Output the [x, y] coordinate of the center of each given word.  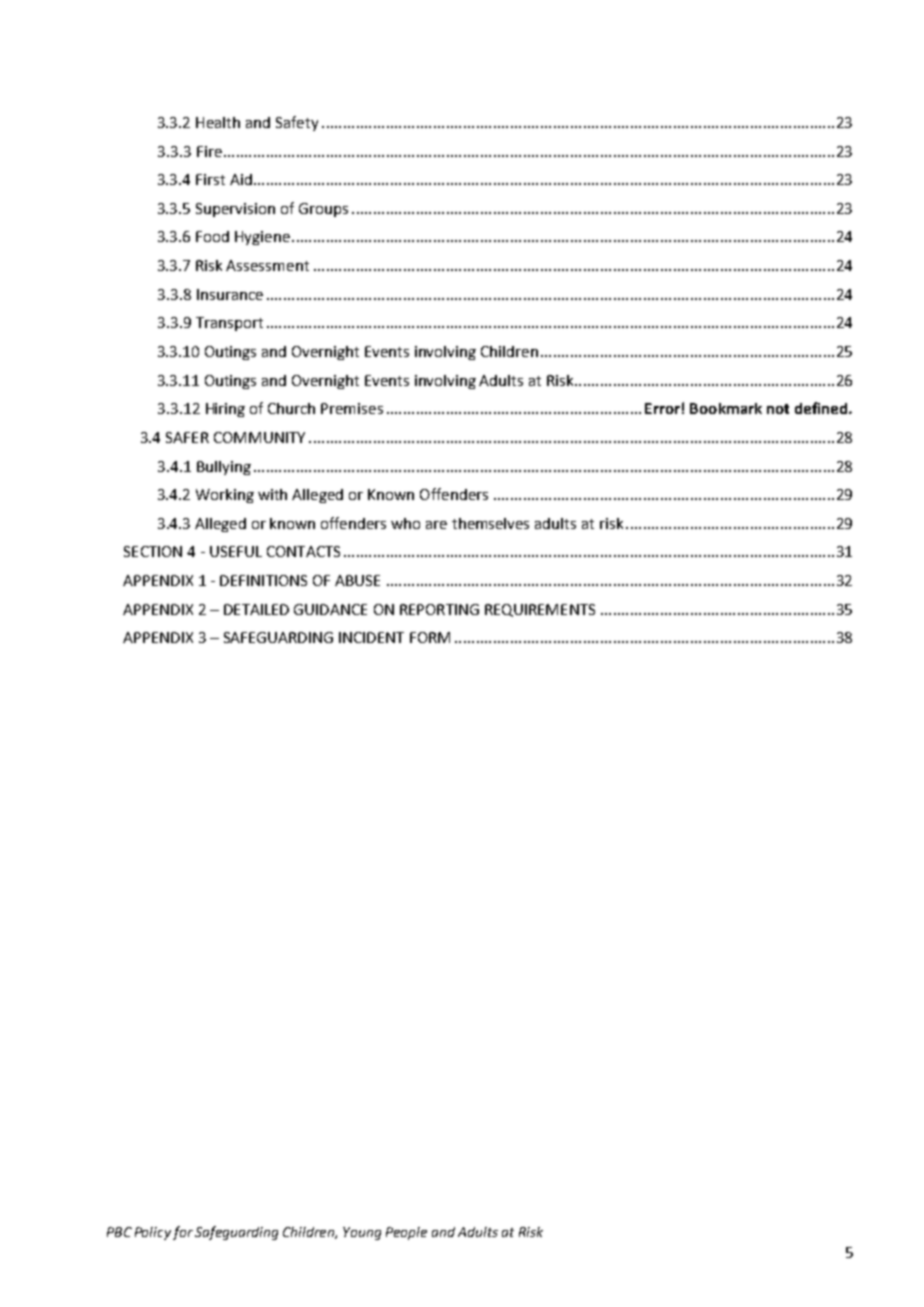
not [778, 409]
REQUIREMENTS [540, 610]
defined [822, 408]
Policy [153, 1233]
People [406, 1233]
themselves [490, 523]
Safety [297, 123]
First [210, 179]
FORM [430, 637]
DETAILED [256, 609]
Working [225, 496]
